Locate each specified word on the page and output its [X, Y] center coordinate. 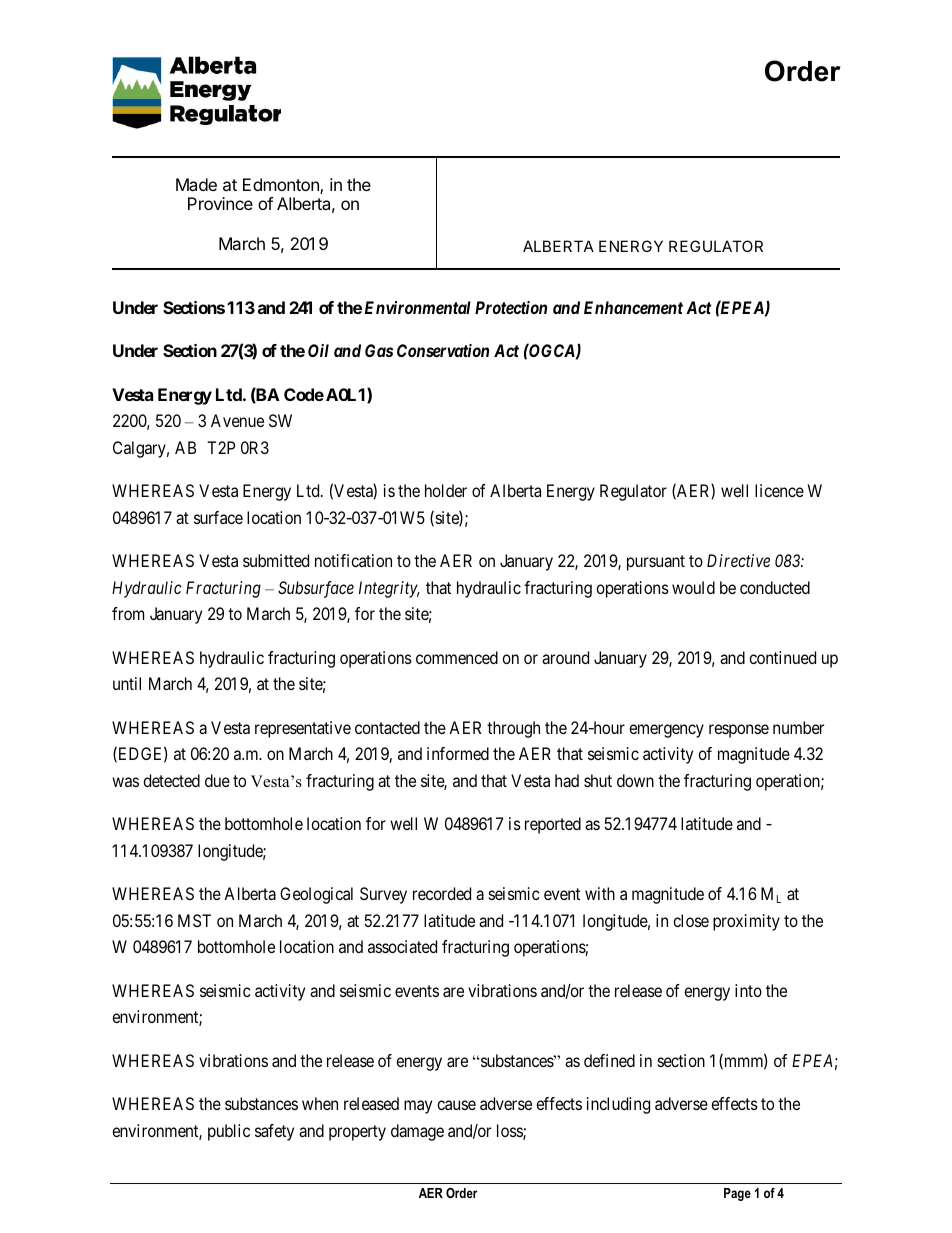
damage [417, 1132]
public [229, 1132]
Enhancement [633, 307]
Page [737, 1194]
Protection [511, 307]
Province [220, 203]
